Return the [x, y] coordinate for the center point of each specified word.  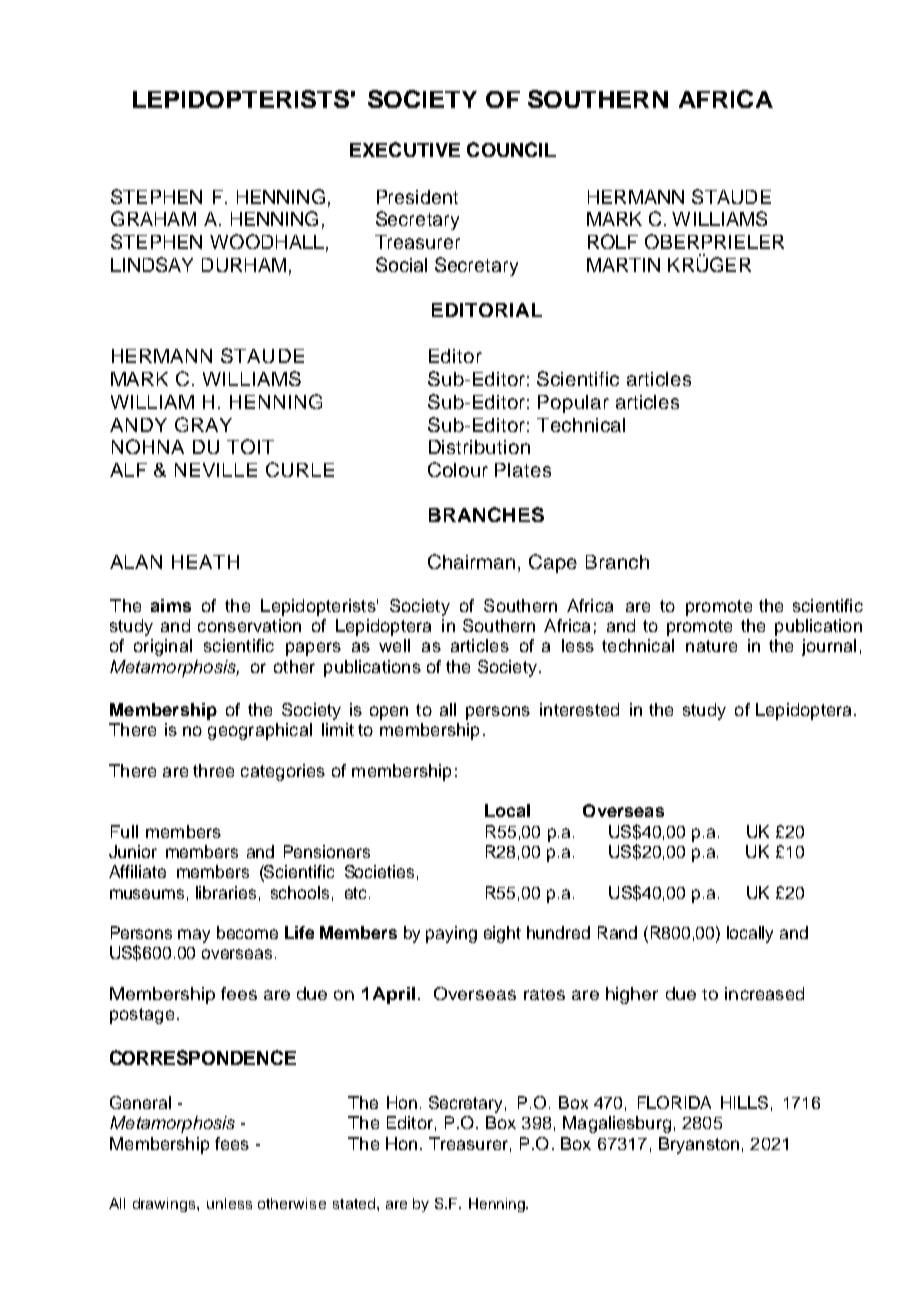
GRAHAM [153, 218]
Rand [617, 932]
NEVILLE [216, 470]
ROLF [613, 241]
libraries [226, 892]
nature [711, 646]
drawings [165, 1205]
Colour [458, 469]
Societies [379, 871]
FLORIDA [674, 1102]
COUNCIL [511, 149]
